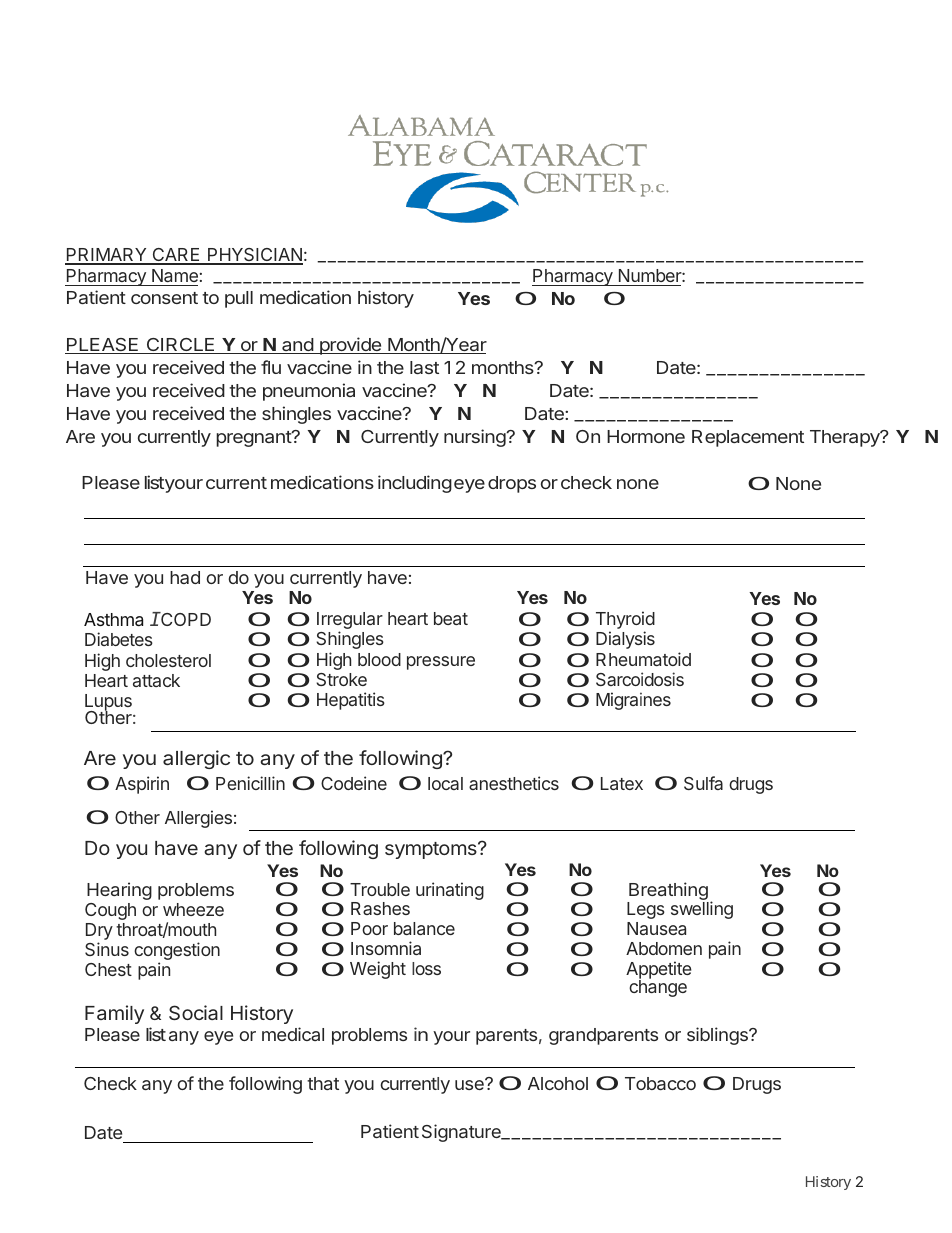 The image size is (952, 1233). What do you see at coordinates (432, 850) in the screenshot?
I see `symptoms` at bounding box center [432, 850].
